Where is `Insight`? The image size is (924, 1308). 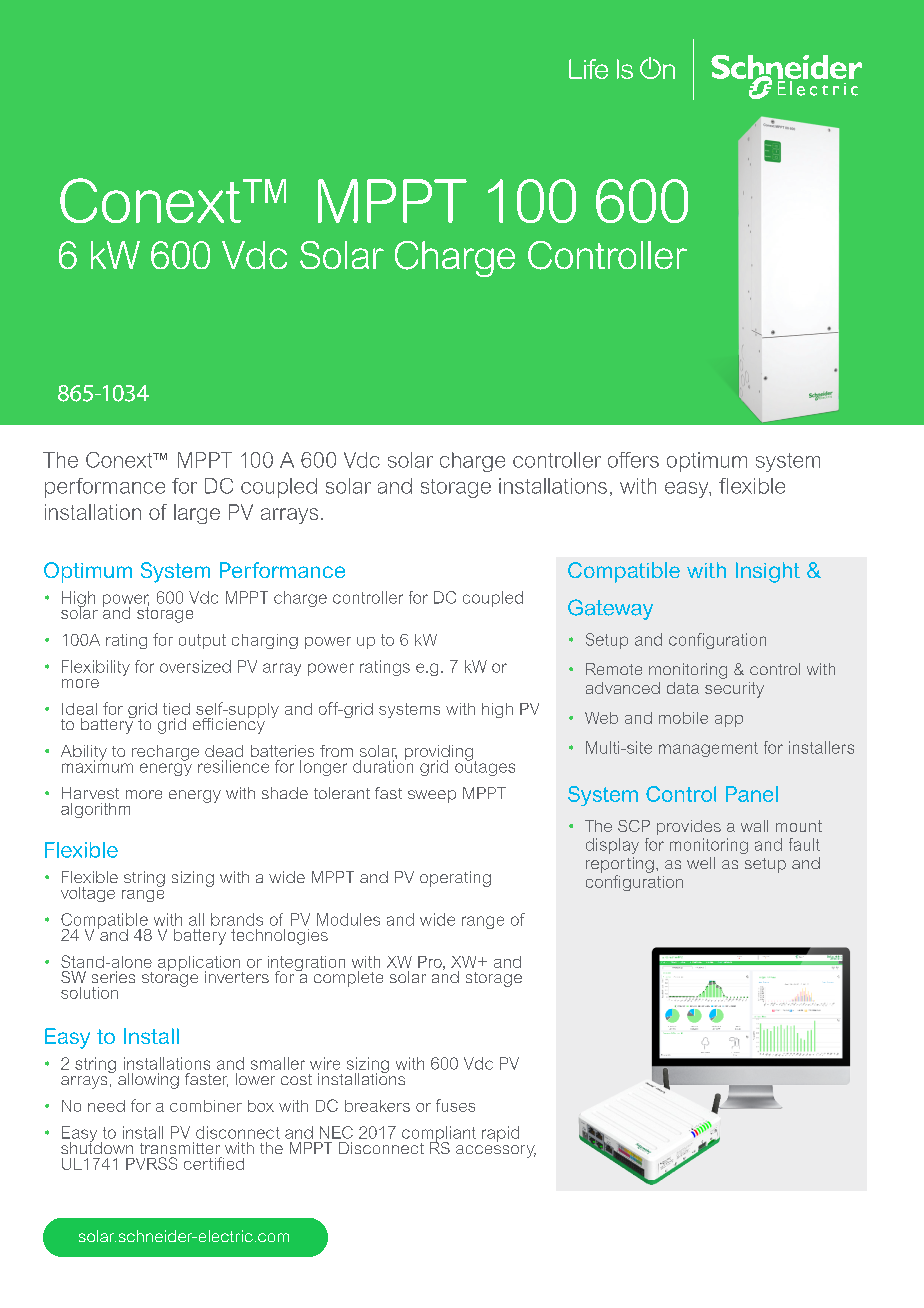
Insight is located at coordinates (768, 572).
